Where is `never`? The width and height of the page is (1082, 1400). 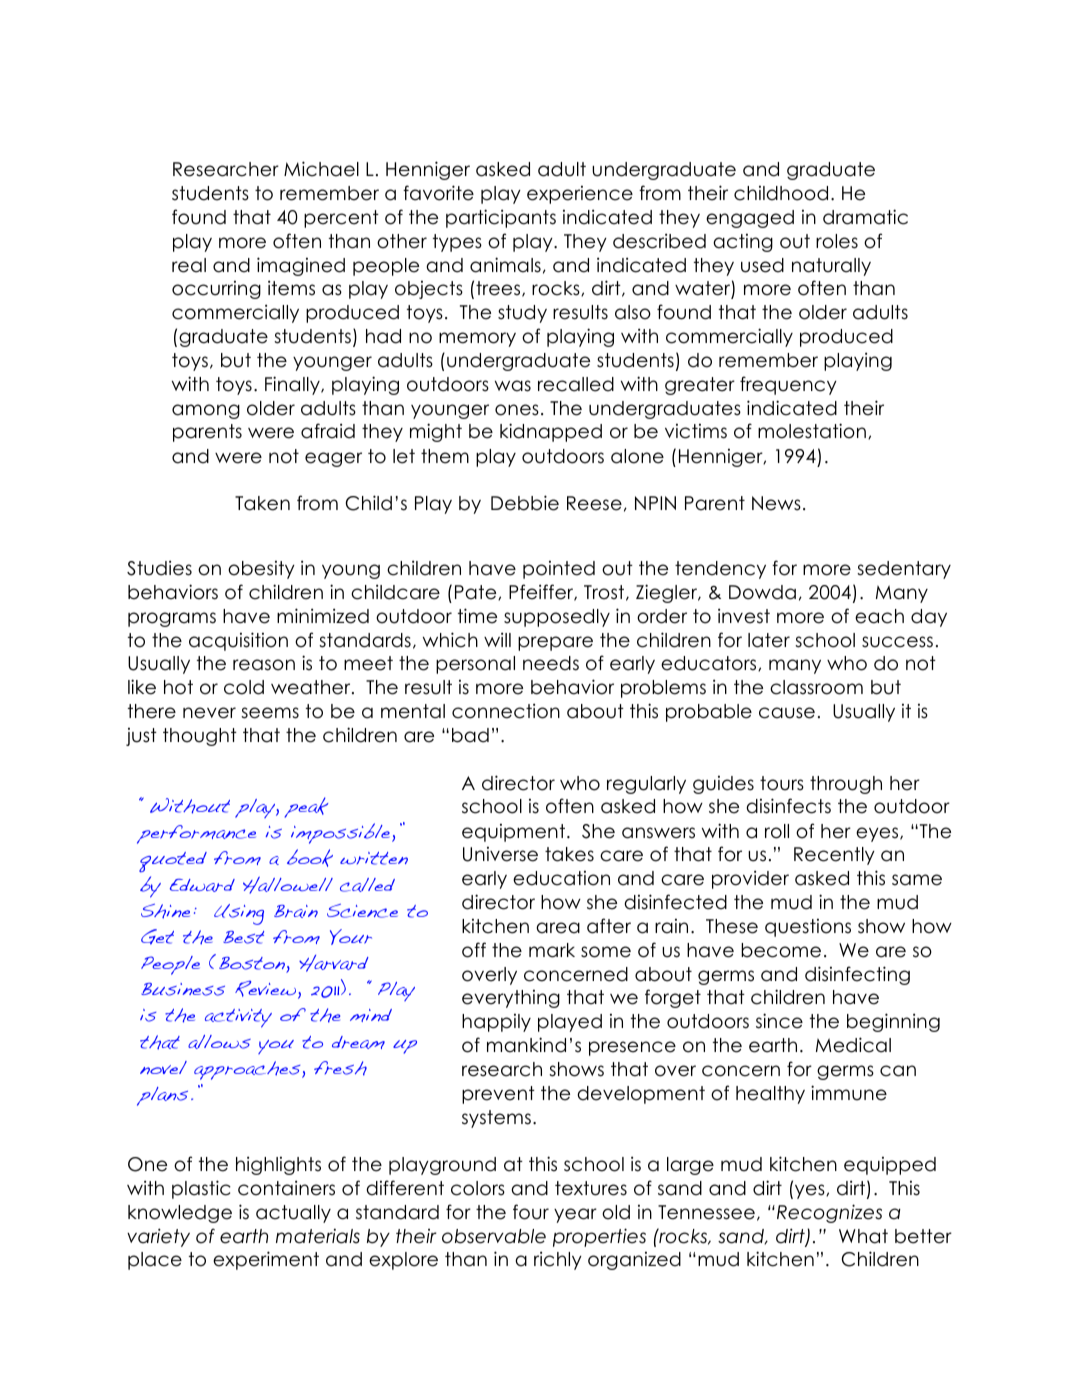 never is located at coordinates (209, 713).
